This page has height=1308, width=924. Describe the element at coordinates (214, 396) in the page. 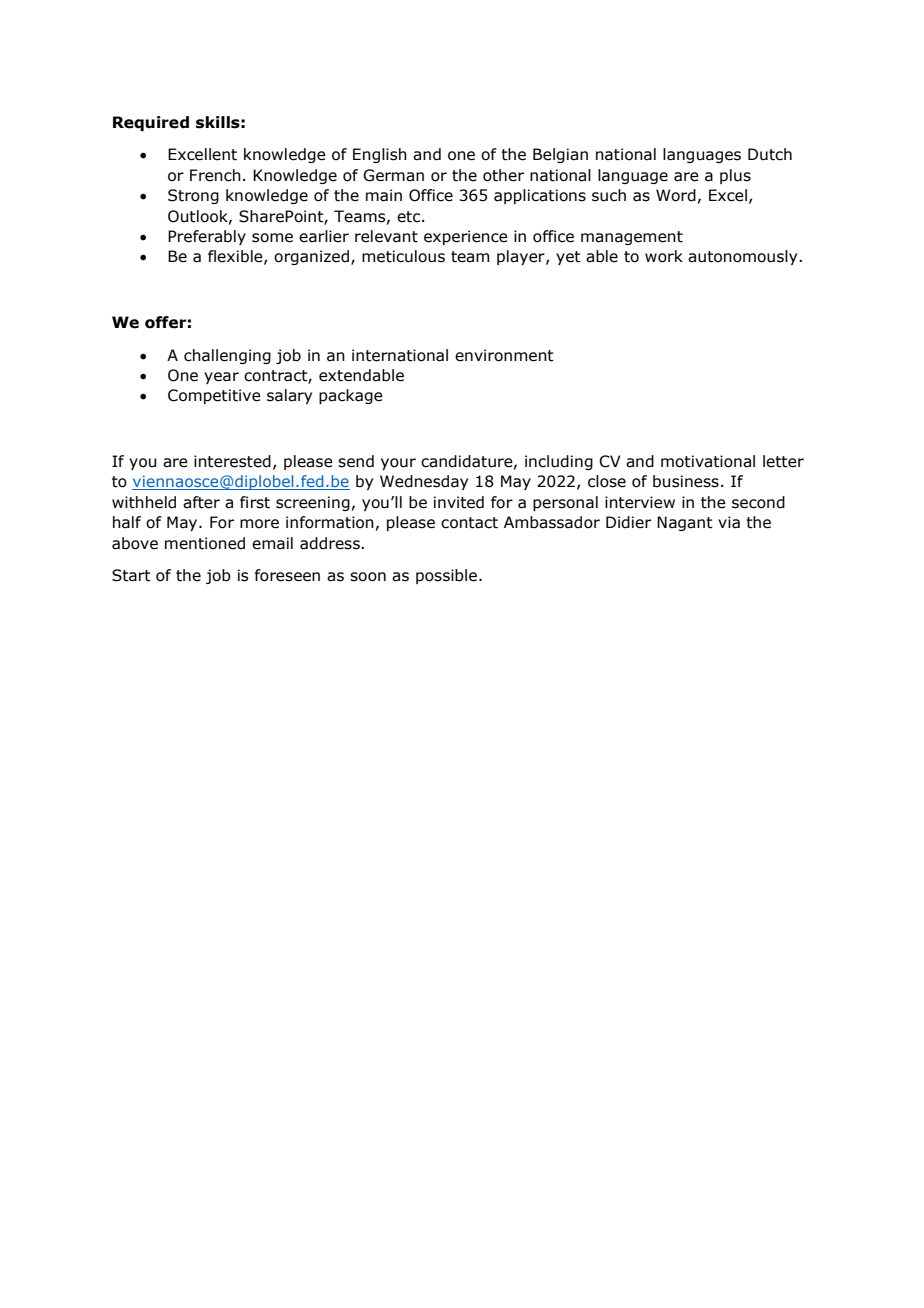

I see `Competitive` at that location.
